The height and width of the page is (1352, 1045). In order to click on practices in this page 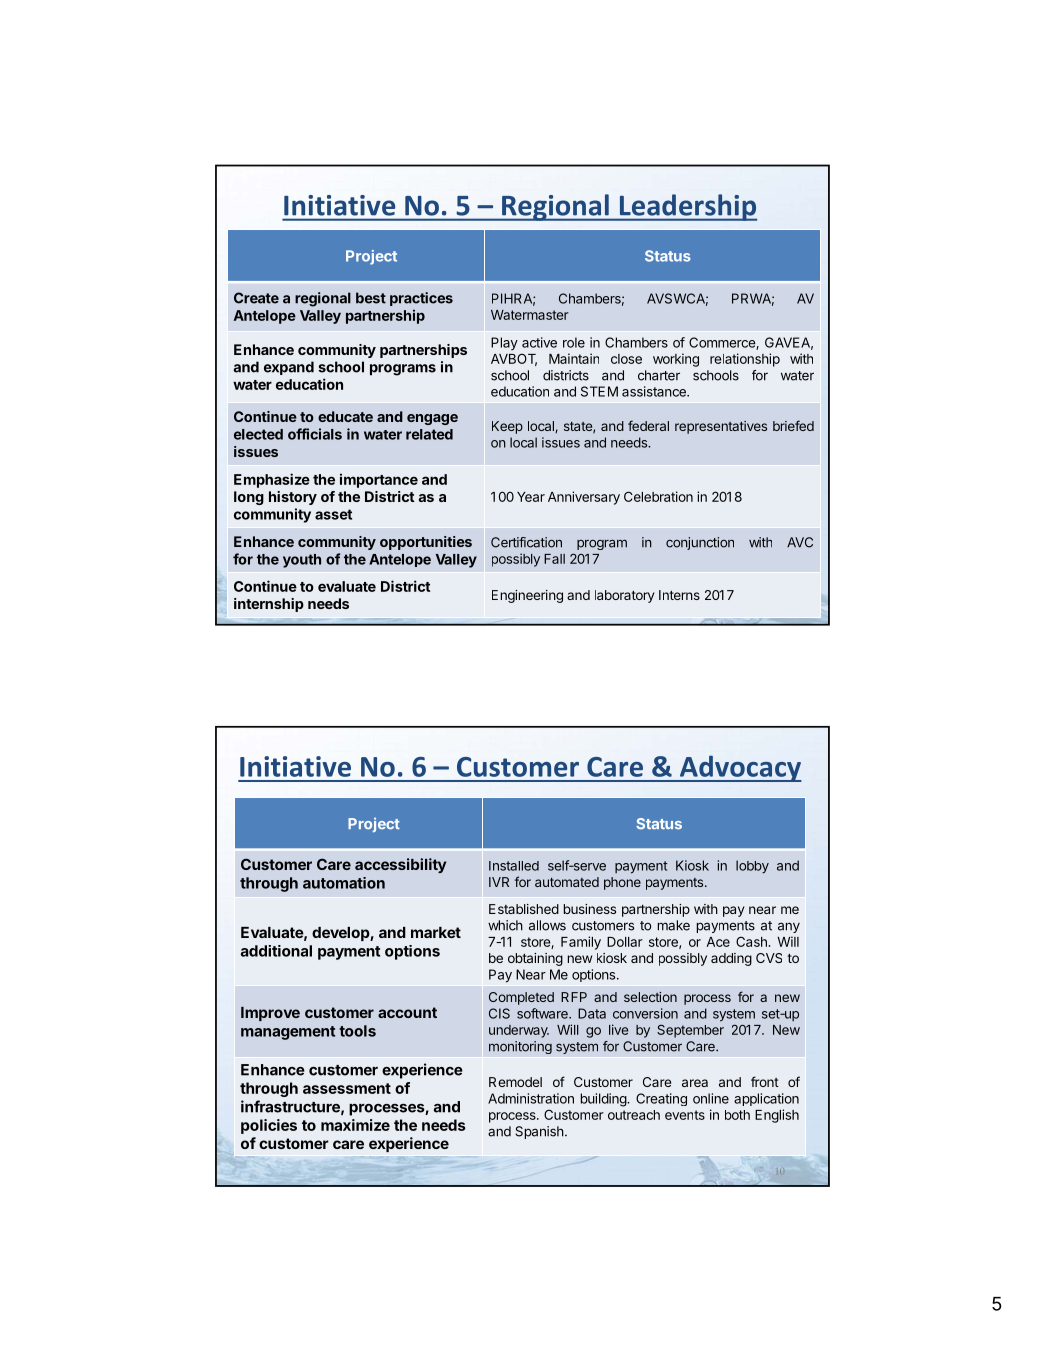, I will do `click(421, 299)`.
